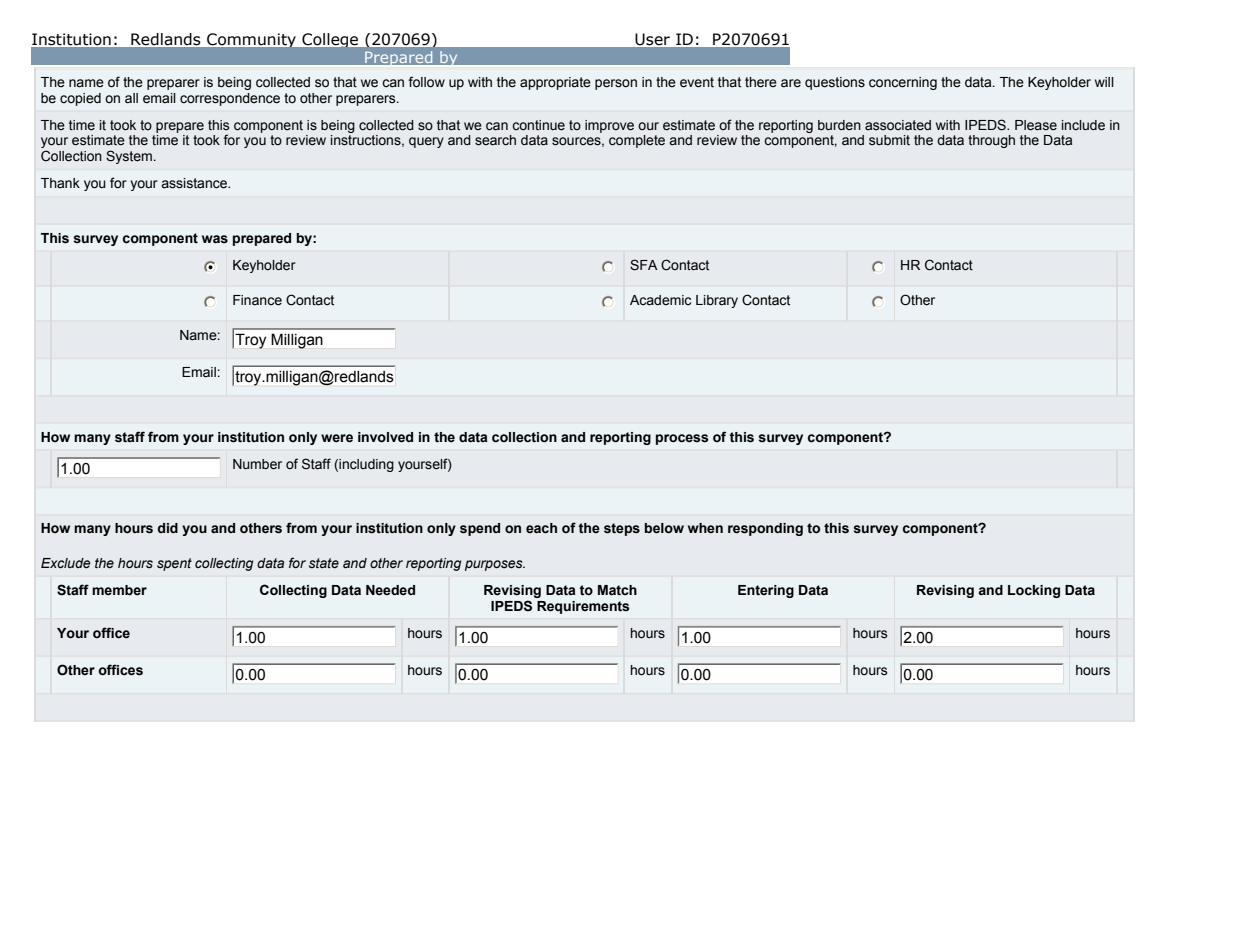 The height and width of the screenshot is (952, 1233). Describe the element at coordinates (230, 99) in the screenshot. I see `correspondence` at that location.
